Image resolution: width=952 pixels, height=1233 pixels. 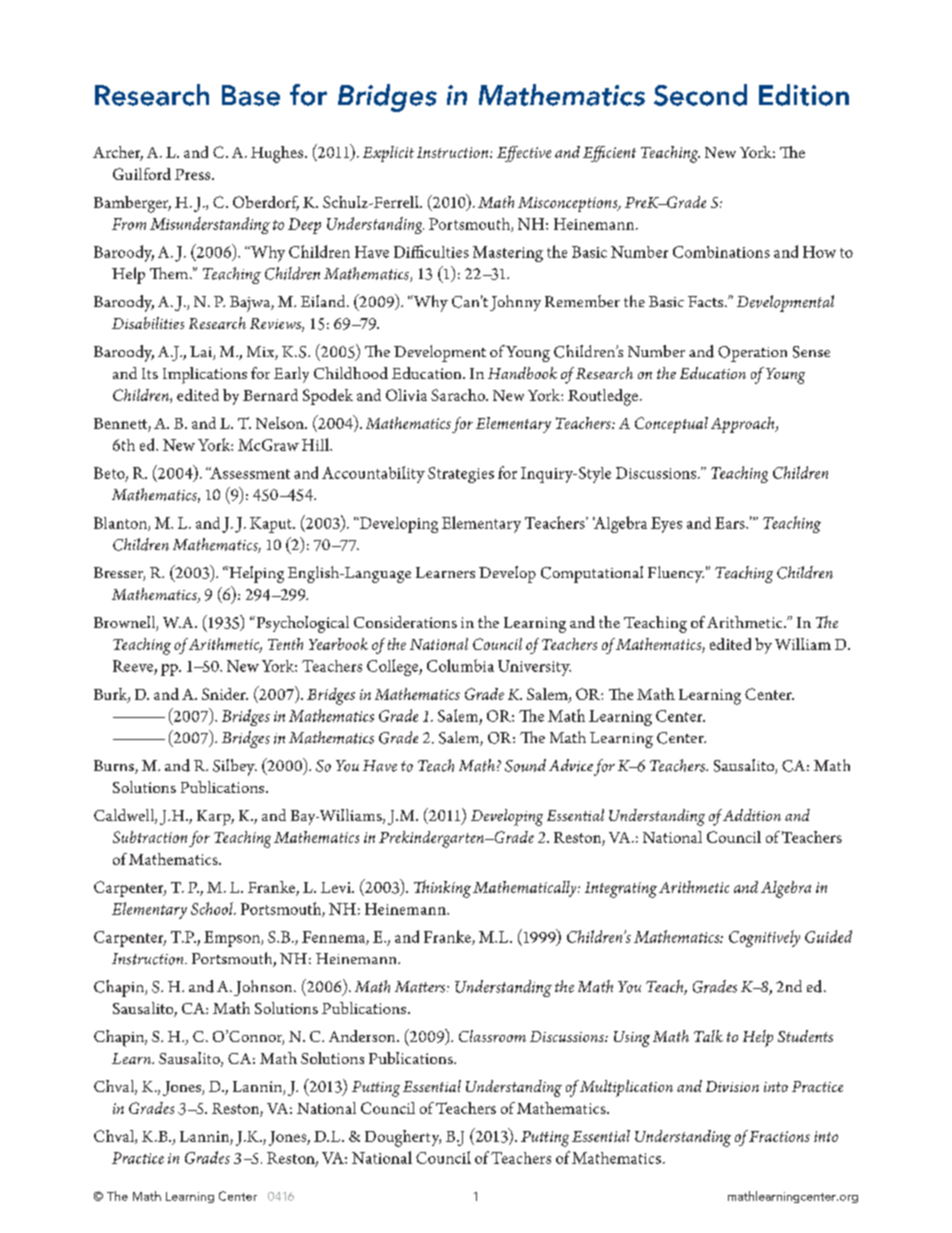 What do you see at coordinates (752, 354) in the screenshot?
I see `Operation` at bounding box center [752, 354].
